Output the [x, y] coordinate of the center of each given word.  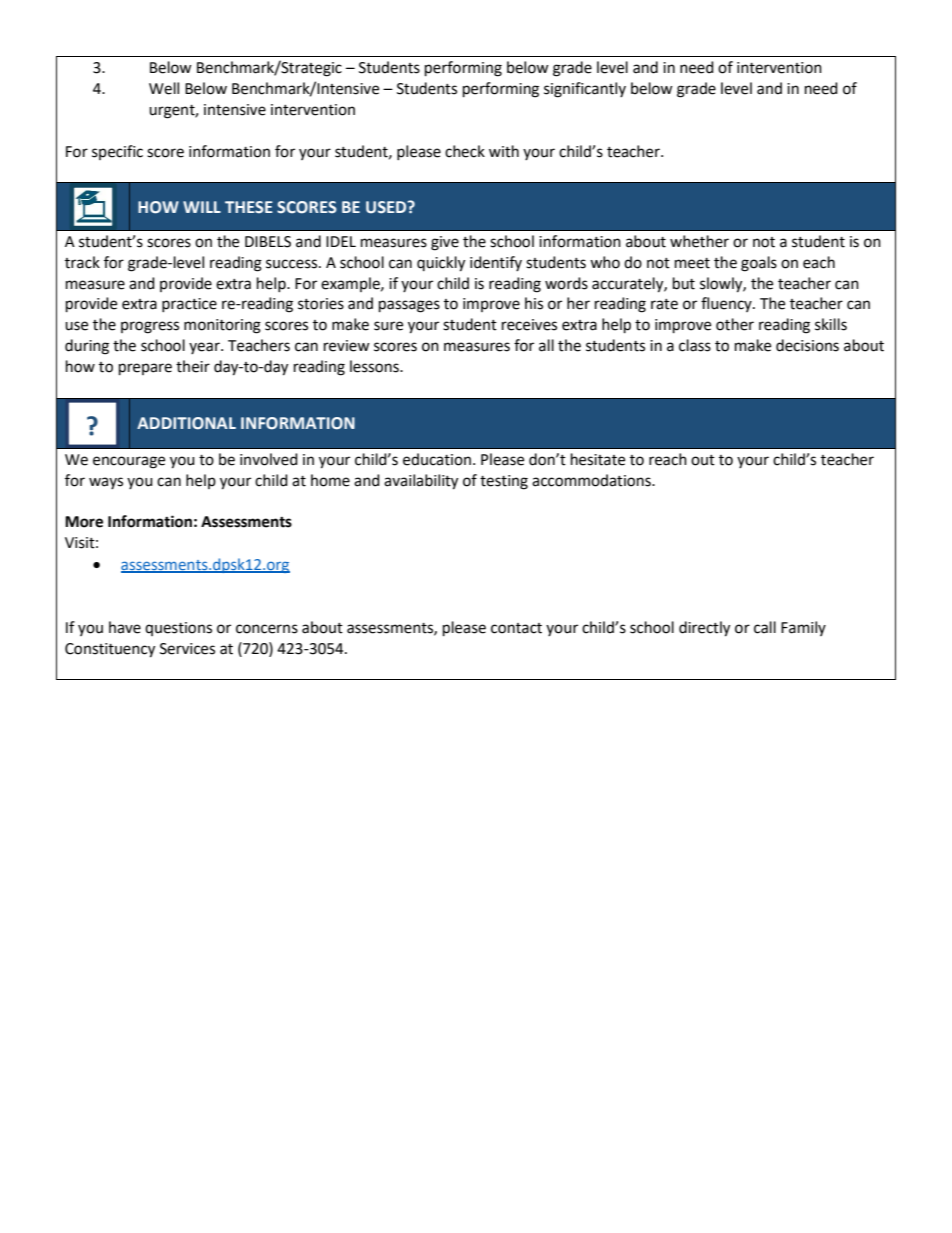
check [465, 151]
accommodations [592, 480]
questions [178, 629]
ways [106, 483]
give [445, 243]
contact [516, 628]
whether [699, 241]
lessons [375, 366]
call [765, 627]
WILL [202, 207]
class [695, 345]
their [193, 366]
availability [421, 482]
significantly [585, 90]
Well [164, 88]
